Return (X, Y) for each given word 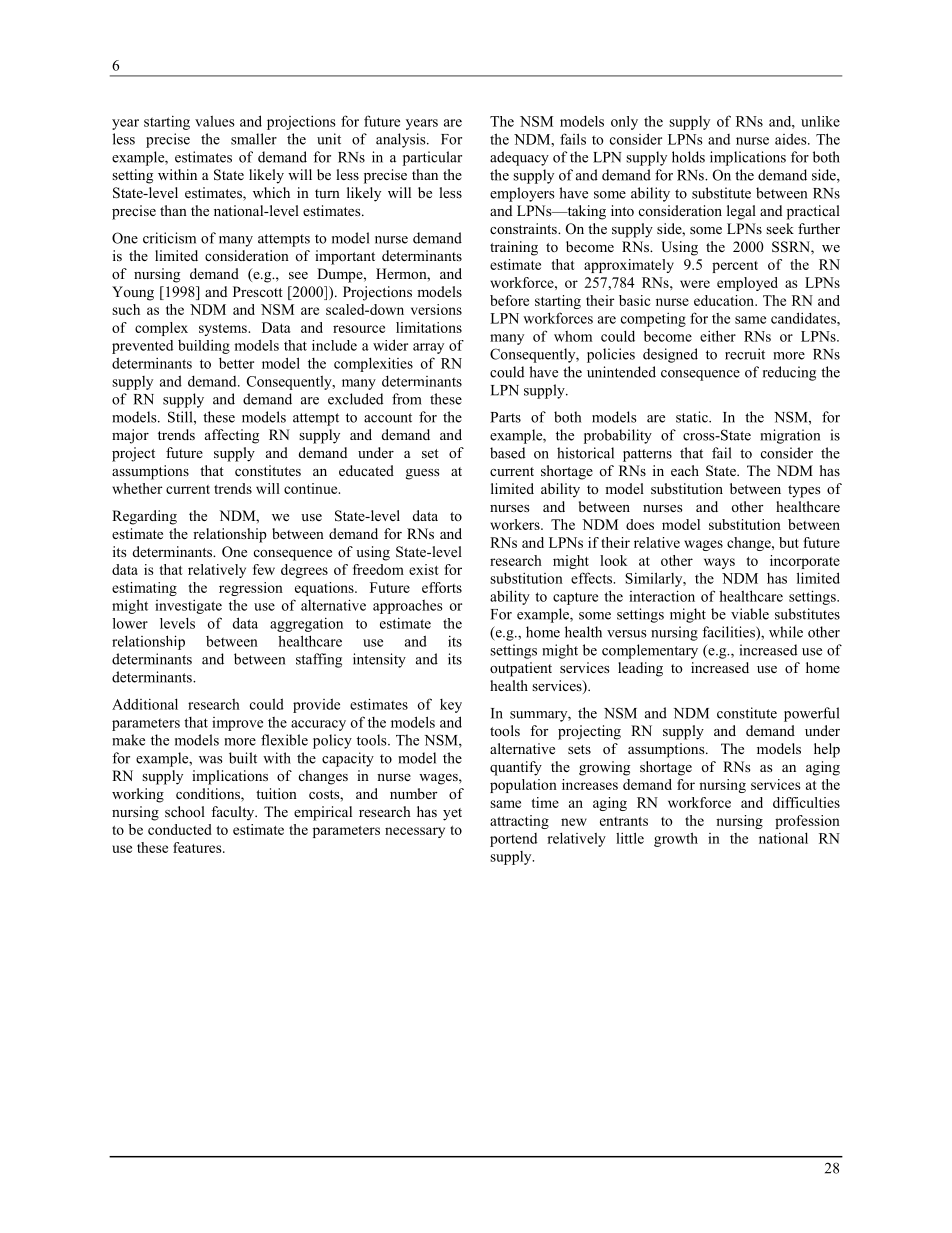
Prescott (258, 291)
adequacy (519, 158)
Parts (506, 417)
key (451, 706)
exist (424, 569)
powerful (812, 714)
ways (719, 563)
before (509, 300)
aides (792, 139)
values (215, 121)
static (693, 417)
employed (747, 284)
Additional (145, 704)
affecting (232, 436)
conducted (180, 829)
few (264, 569)
